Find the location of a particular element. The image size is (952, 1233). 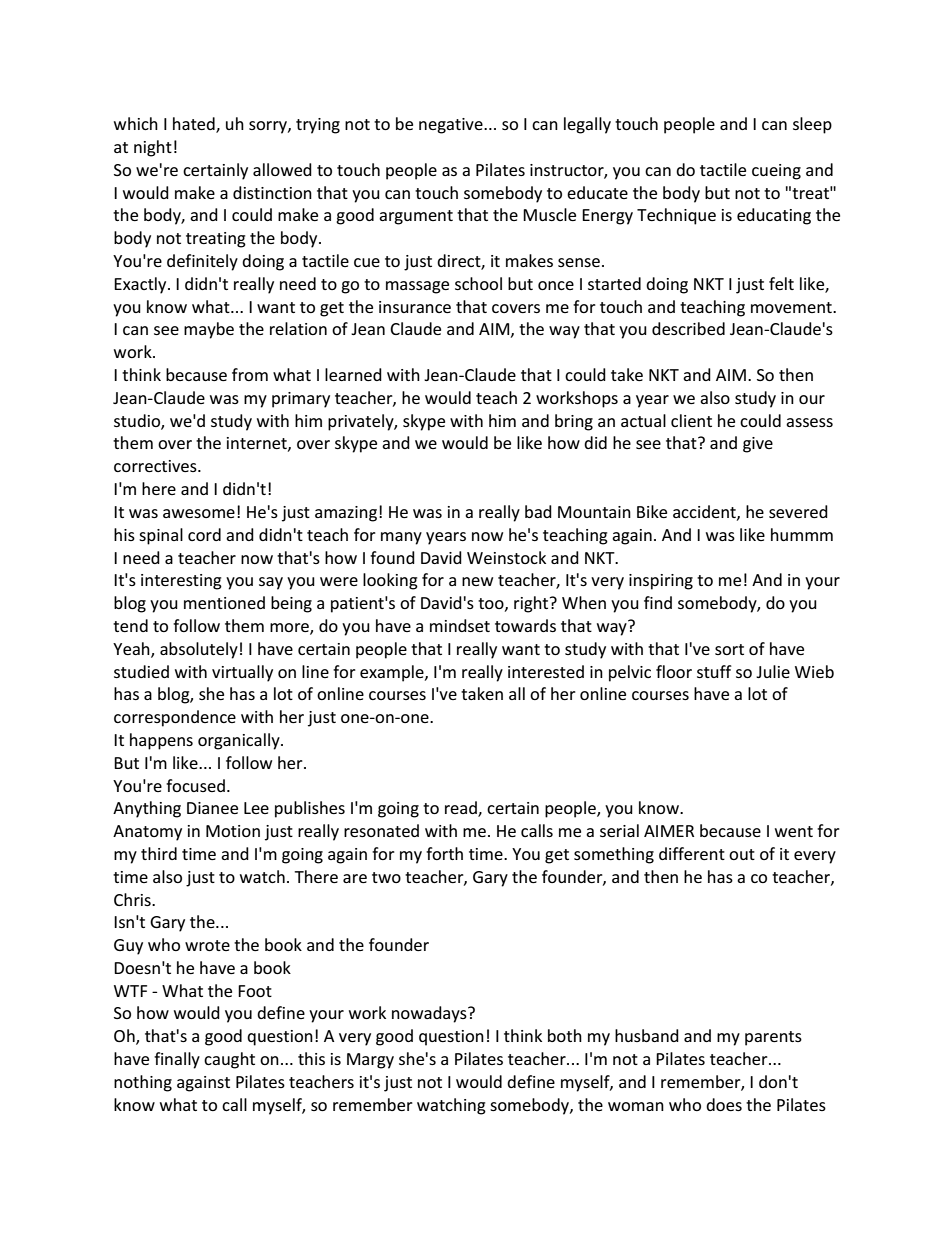

cueing is located at coordinates (776, 172).
